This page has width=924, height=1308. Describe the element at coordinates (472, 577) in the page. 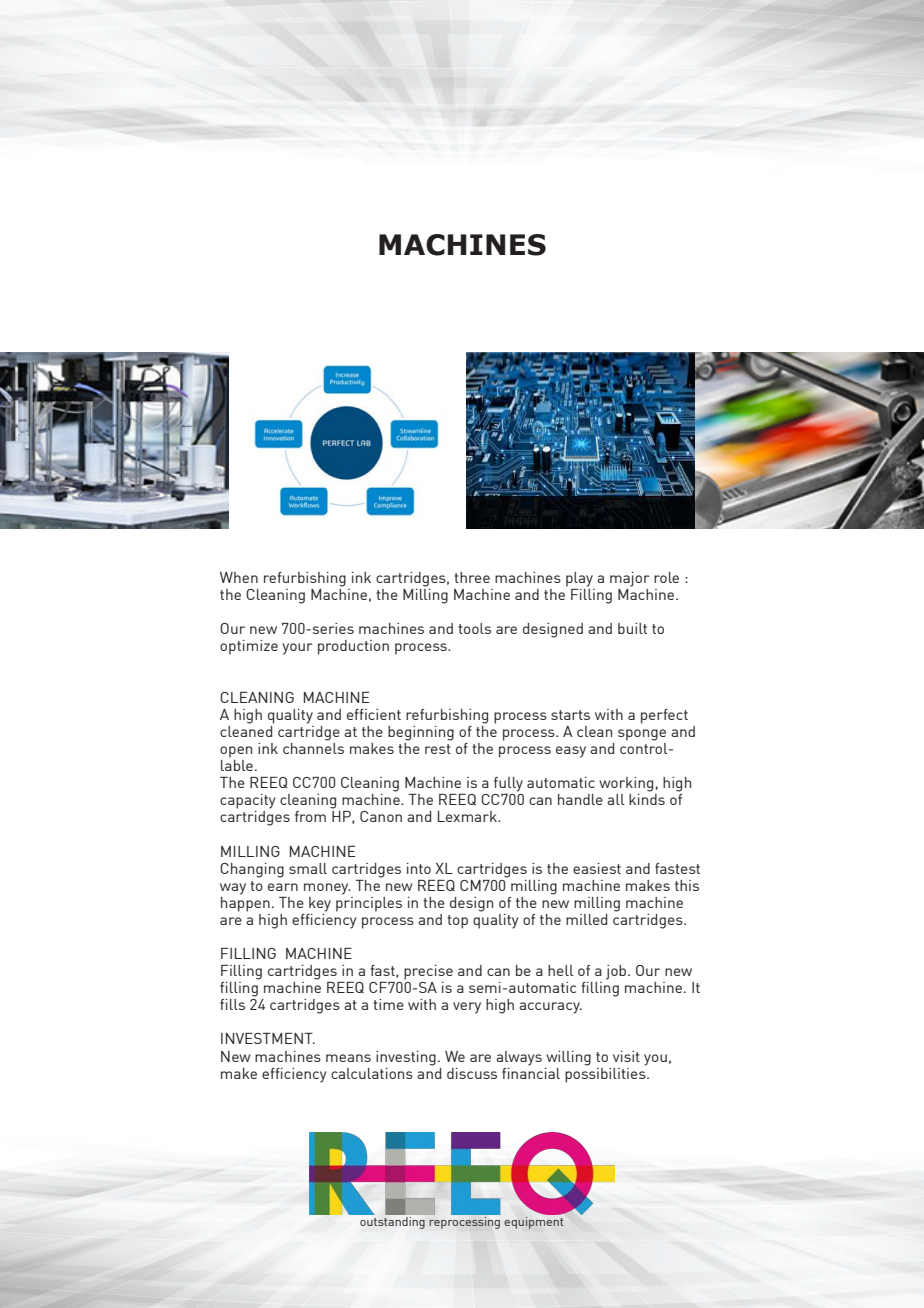

I see `three` at that location.
